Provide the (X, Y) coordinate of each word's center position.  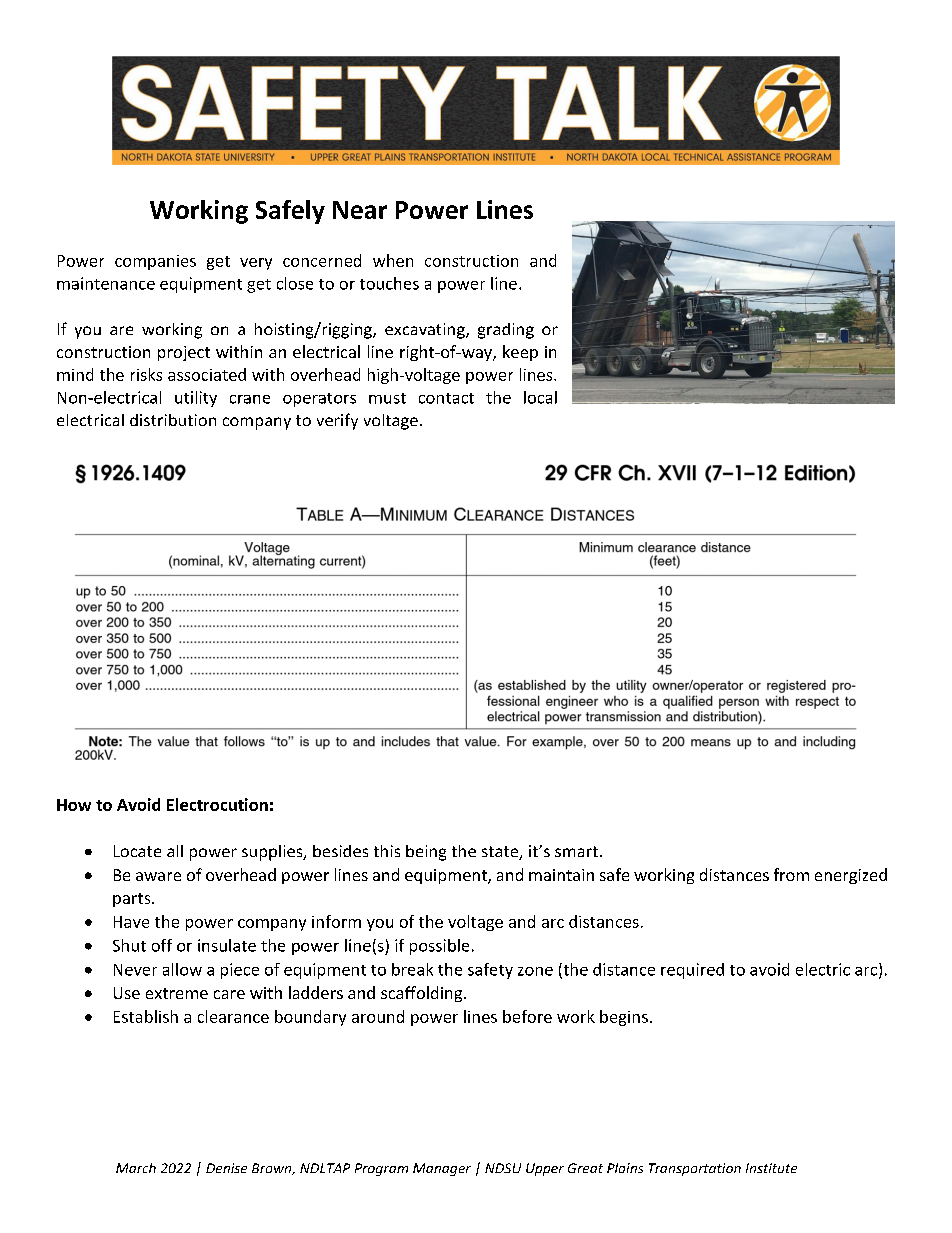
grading (506, 331)
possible (439, 947)
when (393, 260)
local (540, 397)
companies (155, 262)
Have (131, 922)
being (426, 853)
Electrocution (217, 804)
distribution (173, 420)
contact (446, 398)
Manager (442, 1169)
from (791, 874)
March (136, 1168)
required (692, 971)
